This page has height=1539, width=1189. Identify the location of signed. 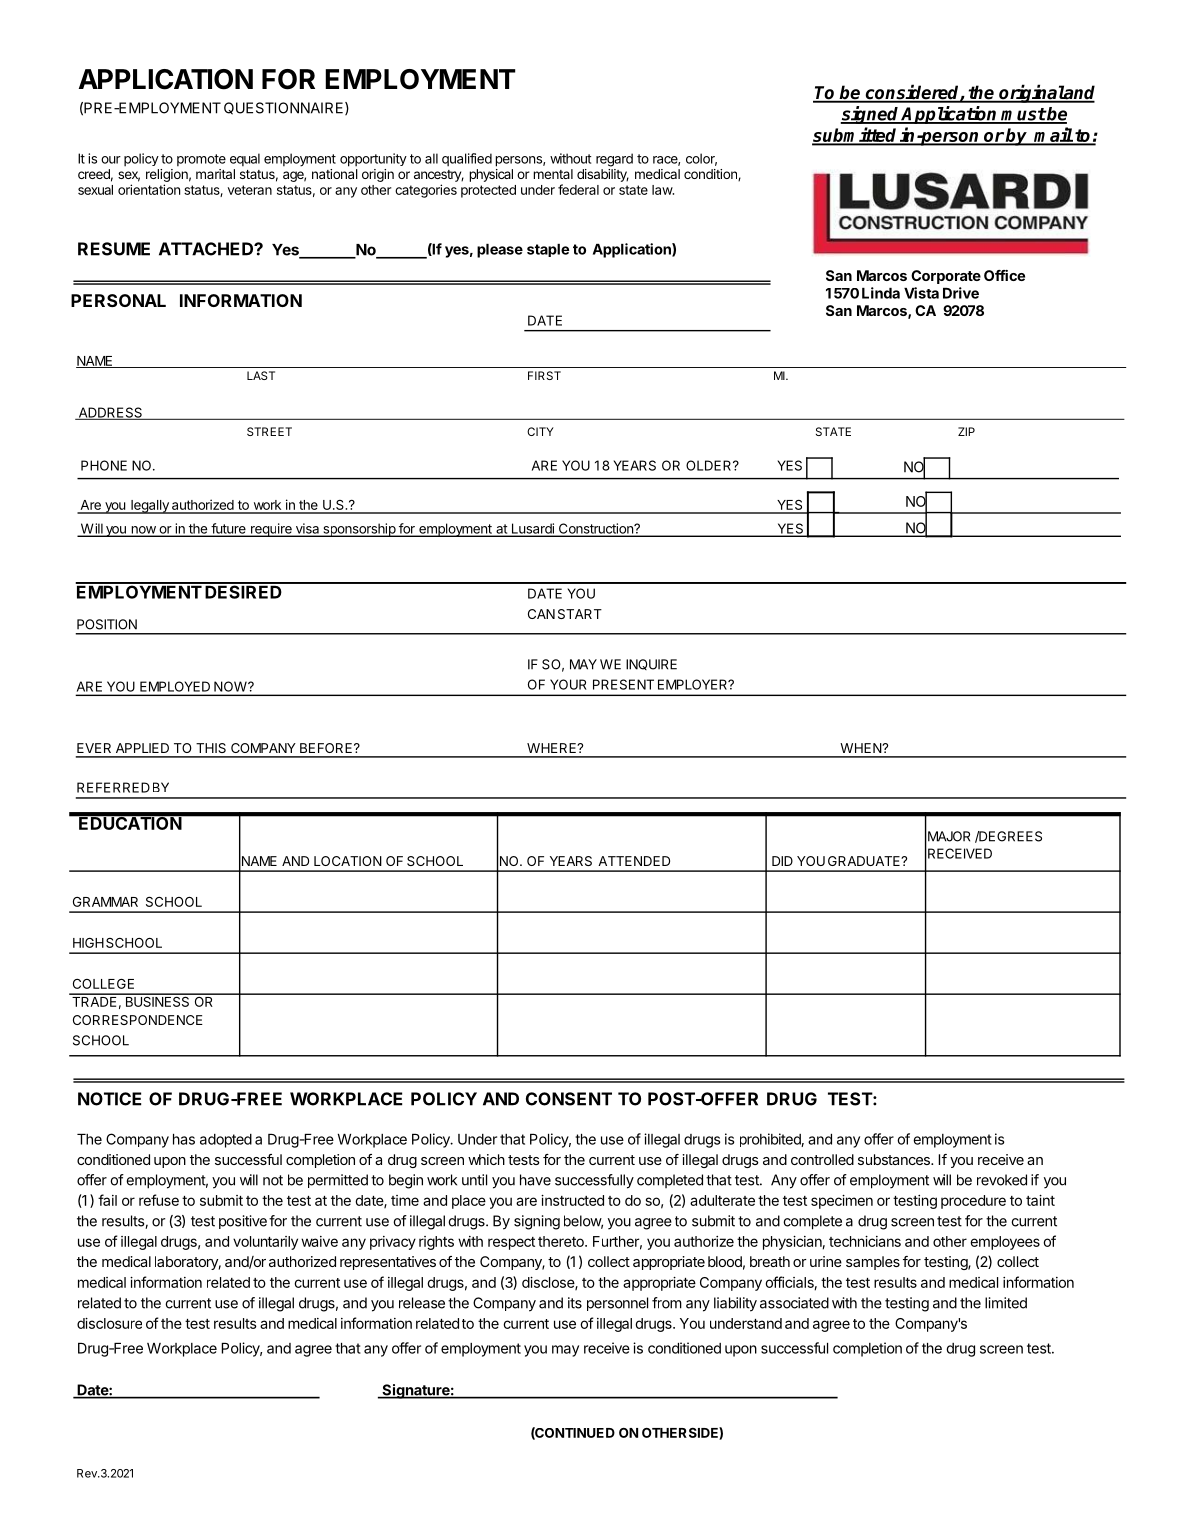
(870, 115).
